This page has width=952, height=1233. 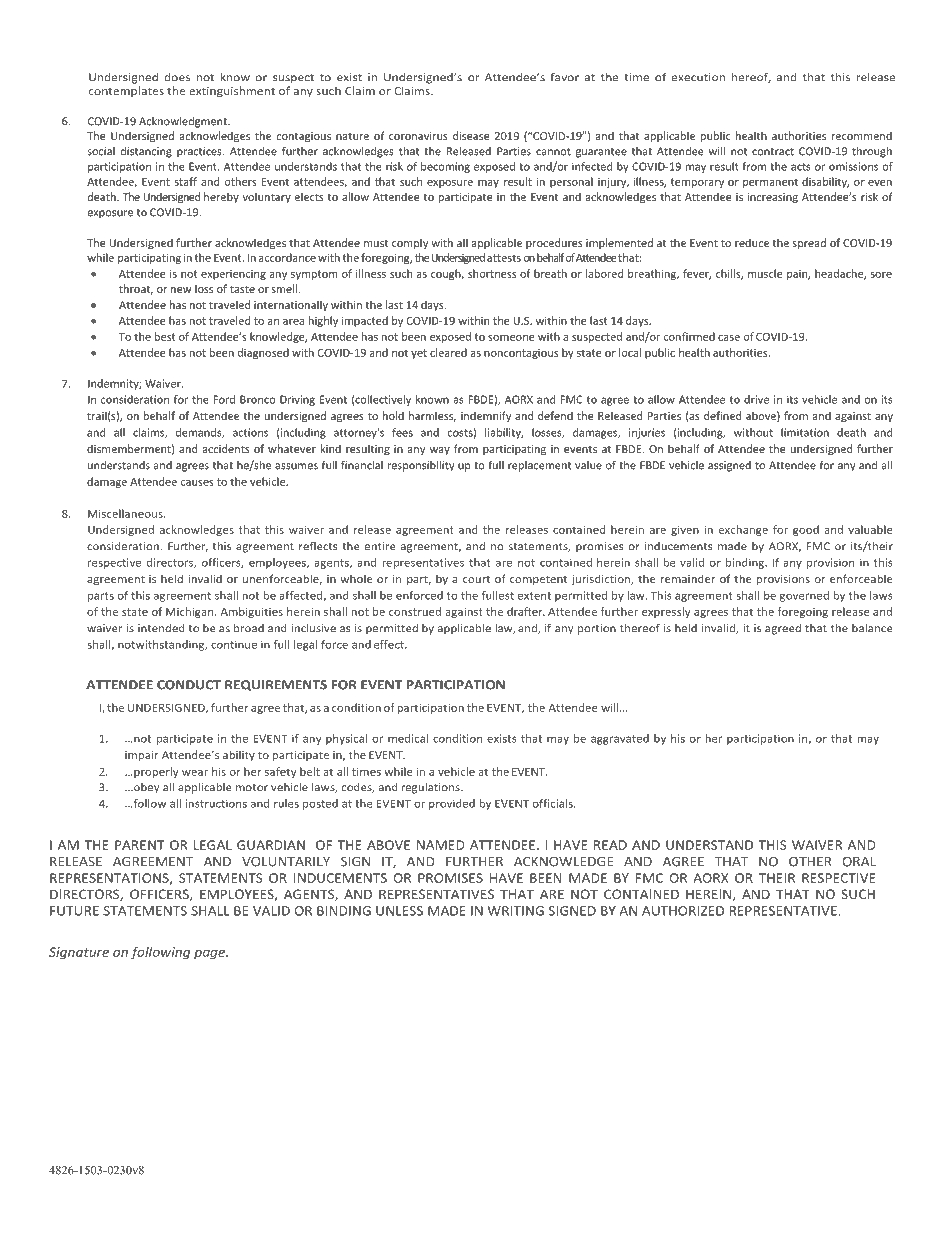 I want to click on someone, so click(x=511, y=338).
